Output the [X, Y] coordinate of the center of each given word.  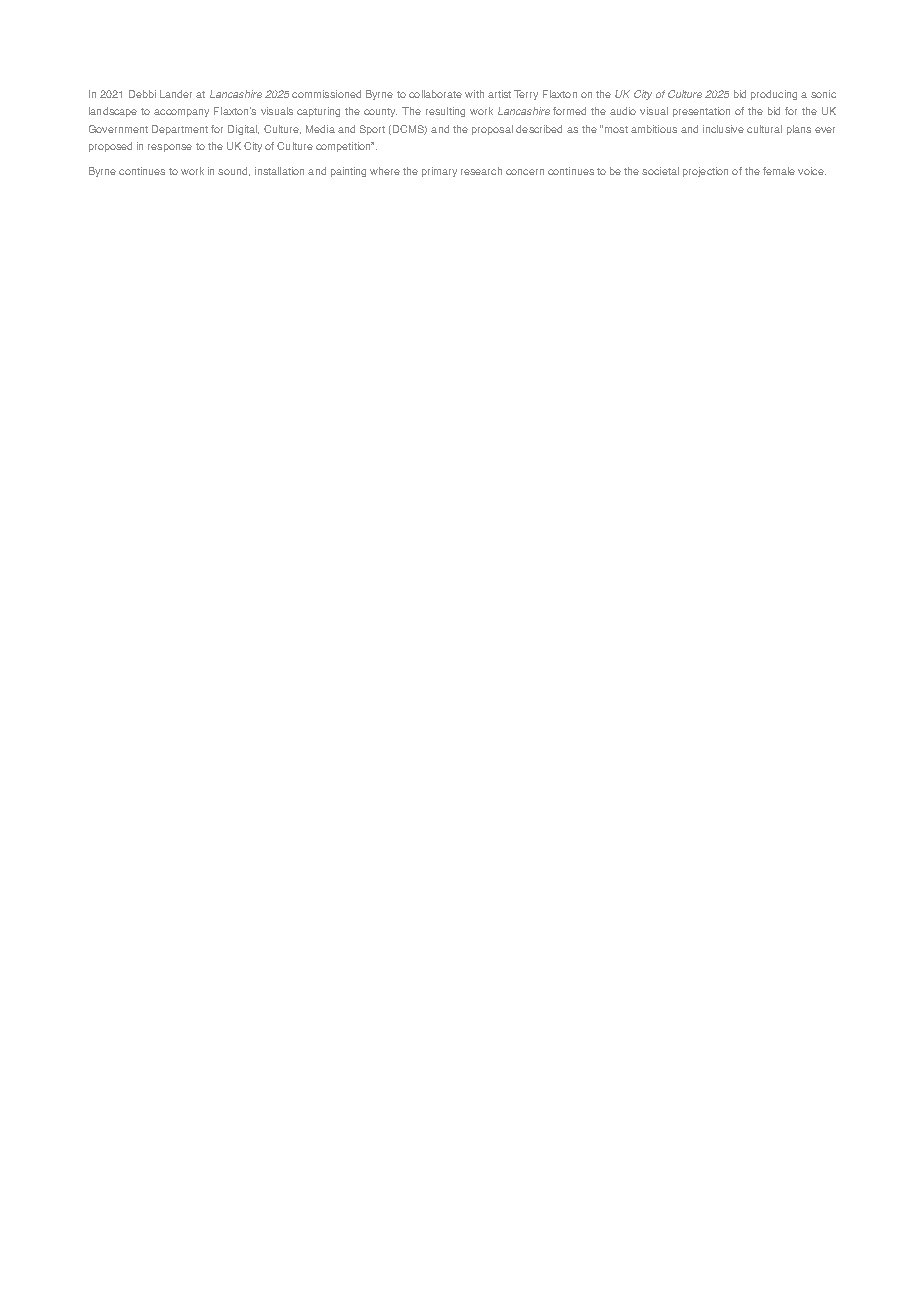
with [474, 94]
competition [344, 147]
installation [279, 171]
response [170, 148]
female [779, 171]
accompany [181, 113]
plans [799, 130]
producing [774, 95]
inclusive [723, 129]
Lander [176, 94]
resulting [445, 112]
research [481, 171]
